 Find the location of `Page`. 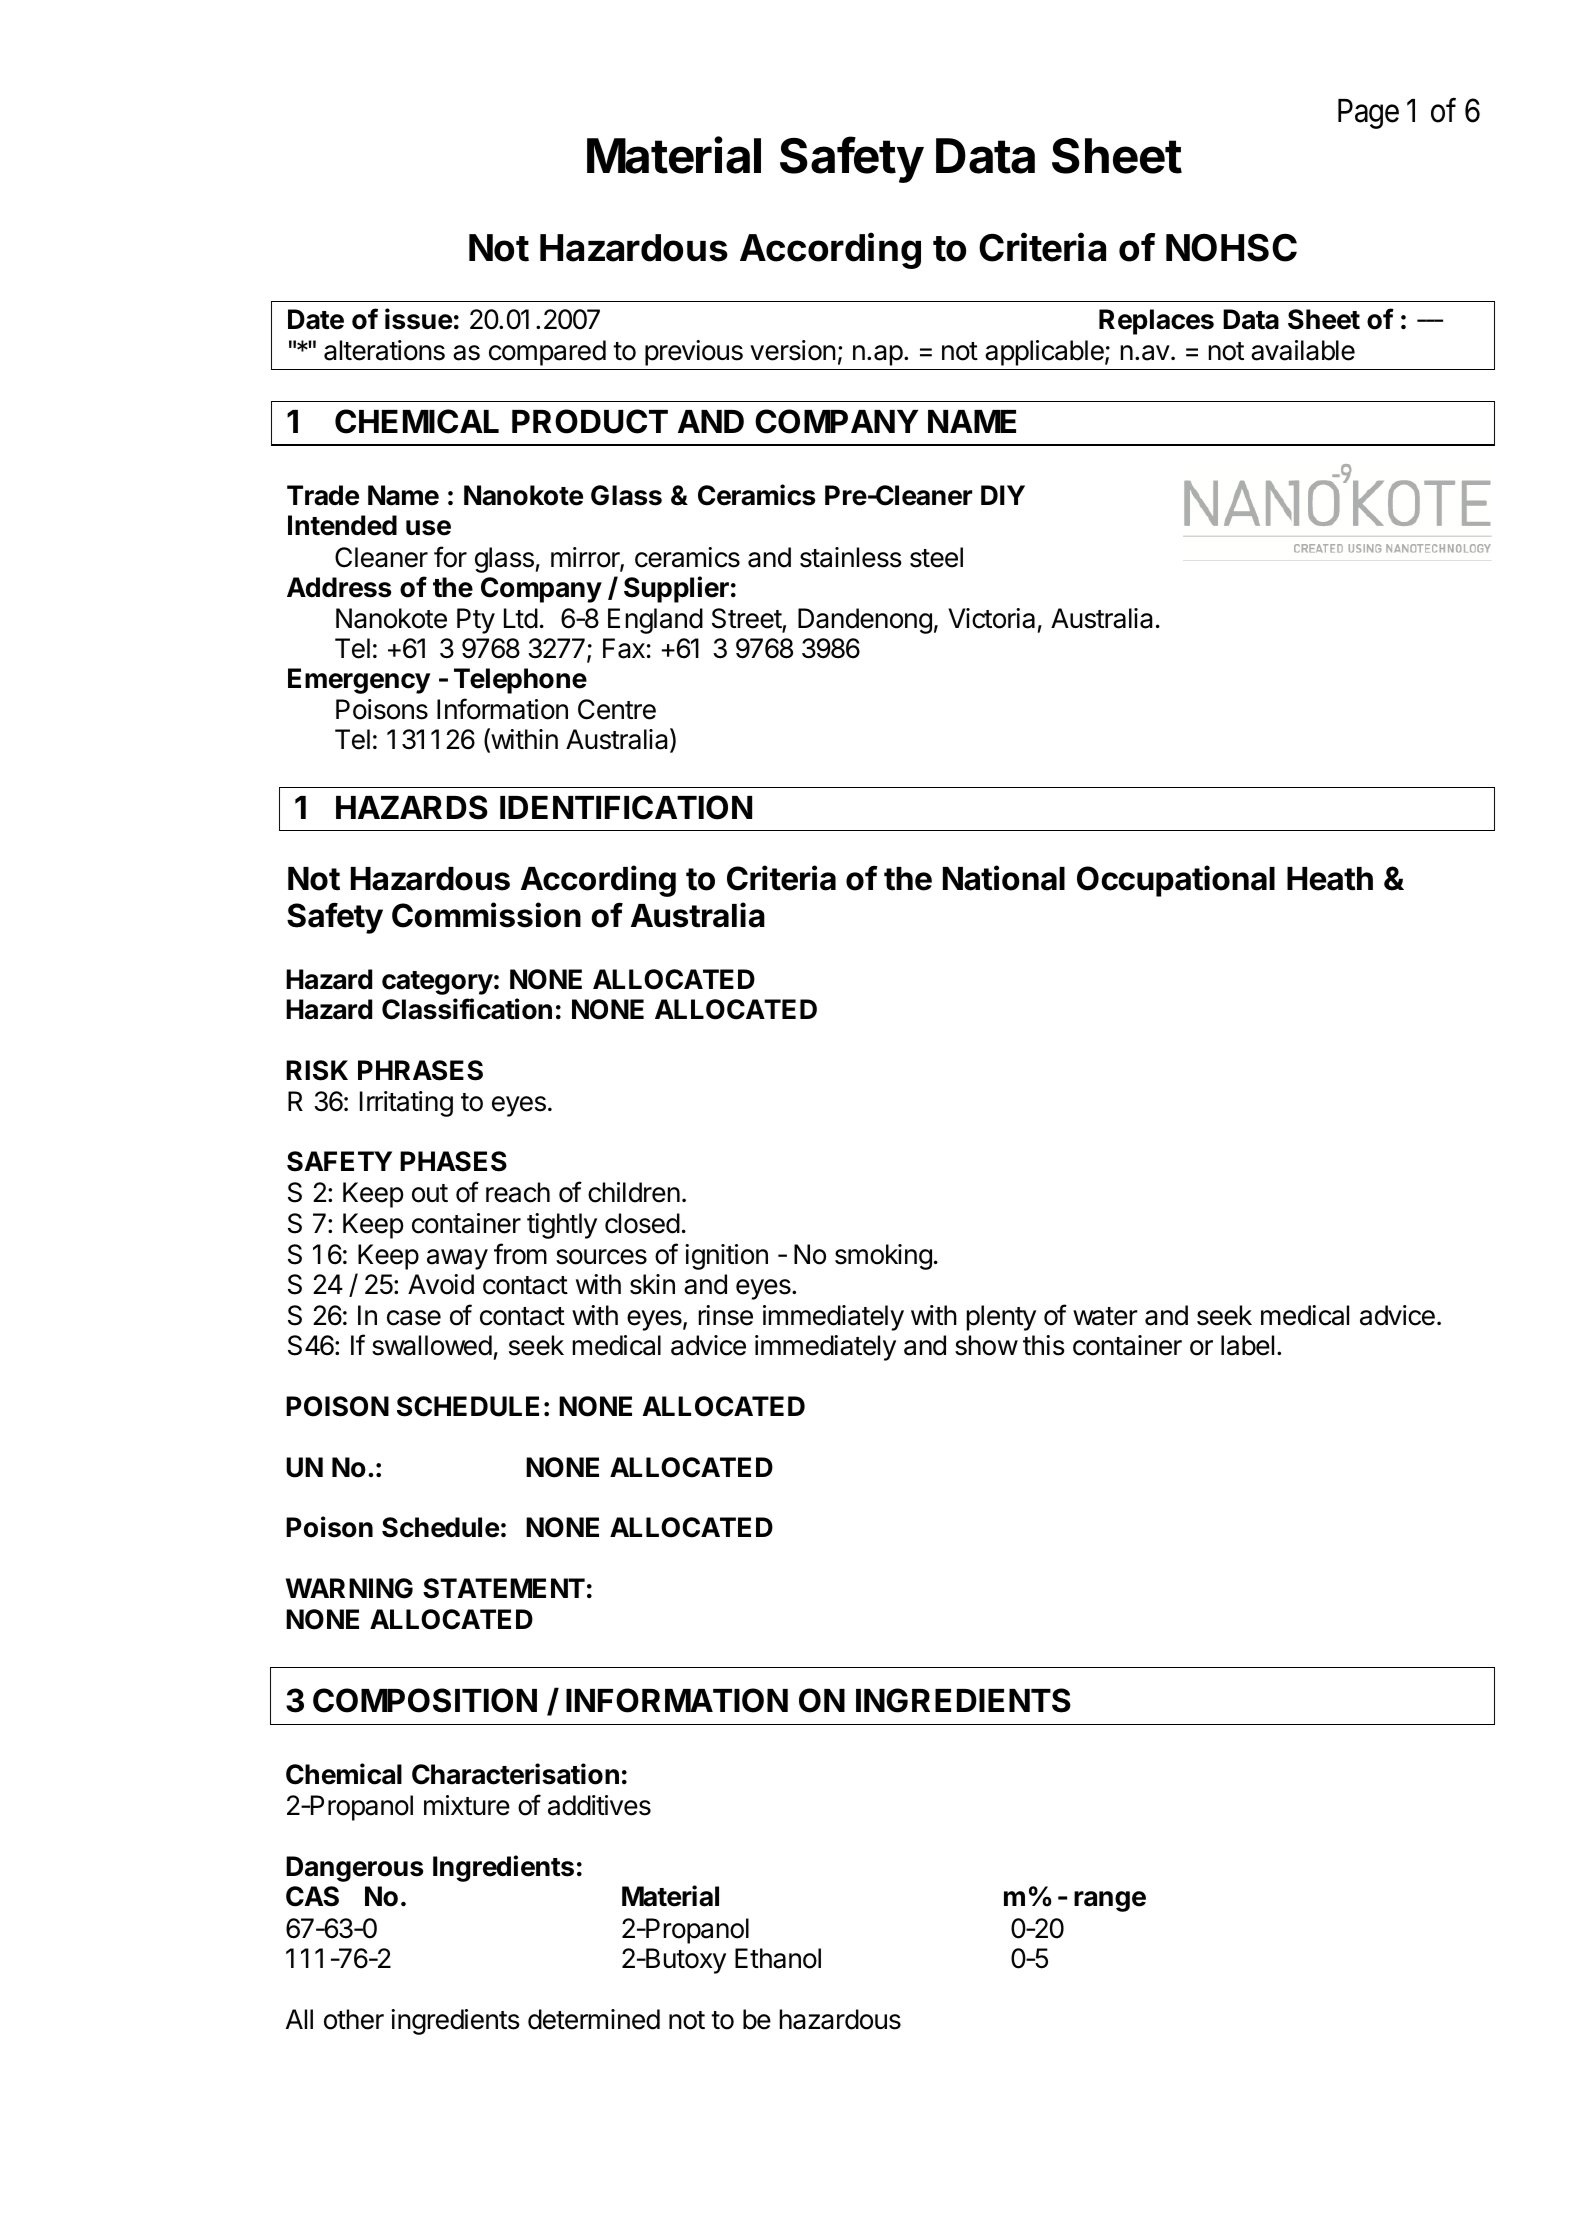

Page is located at coordinates (1368, 114).
